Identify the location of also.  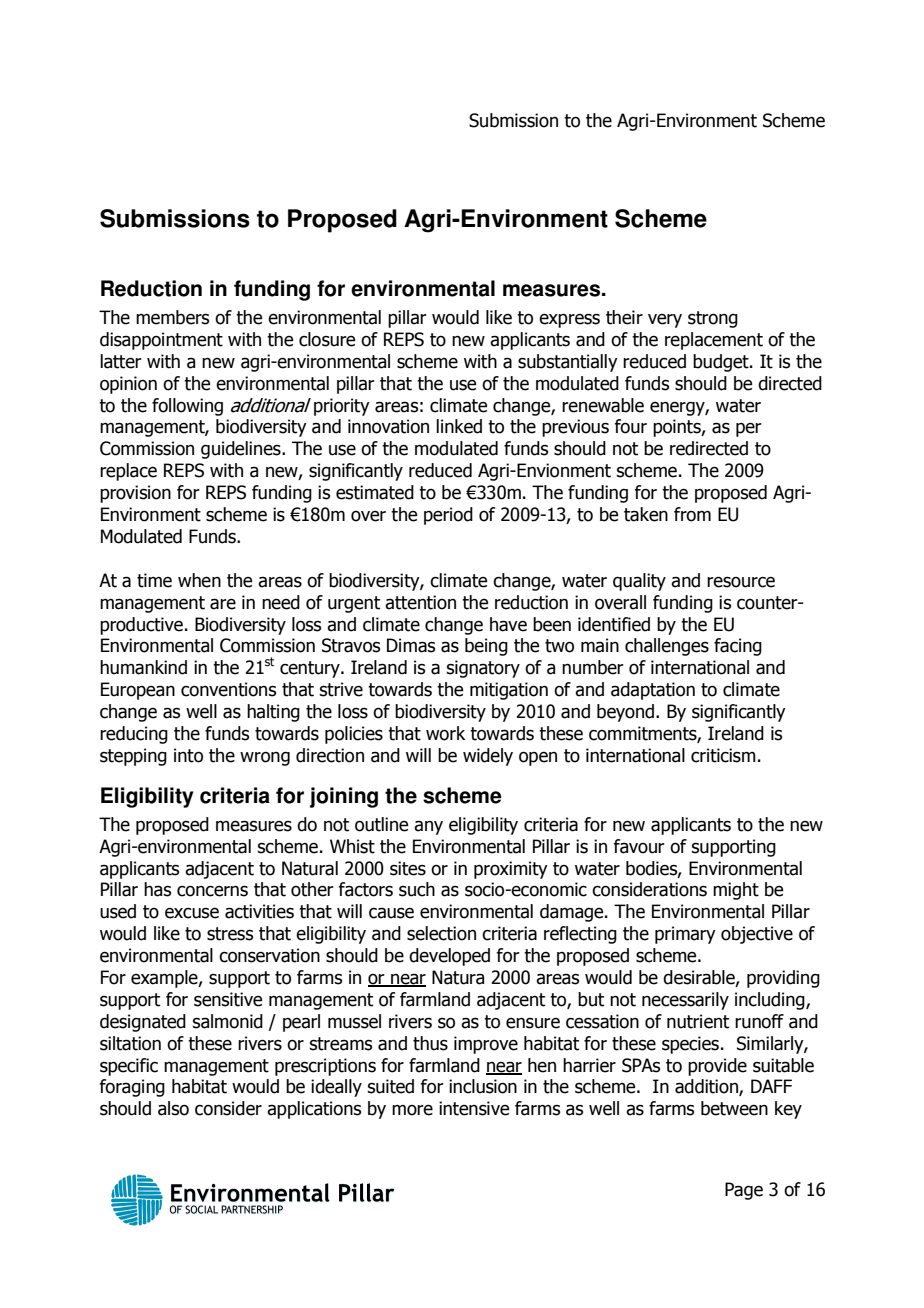
(173, 1108).
